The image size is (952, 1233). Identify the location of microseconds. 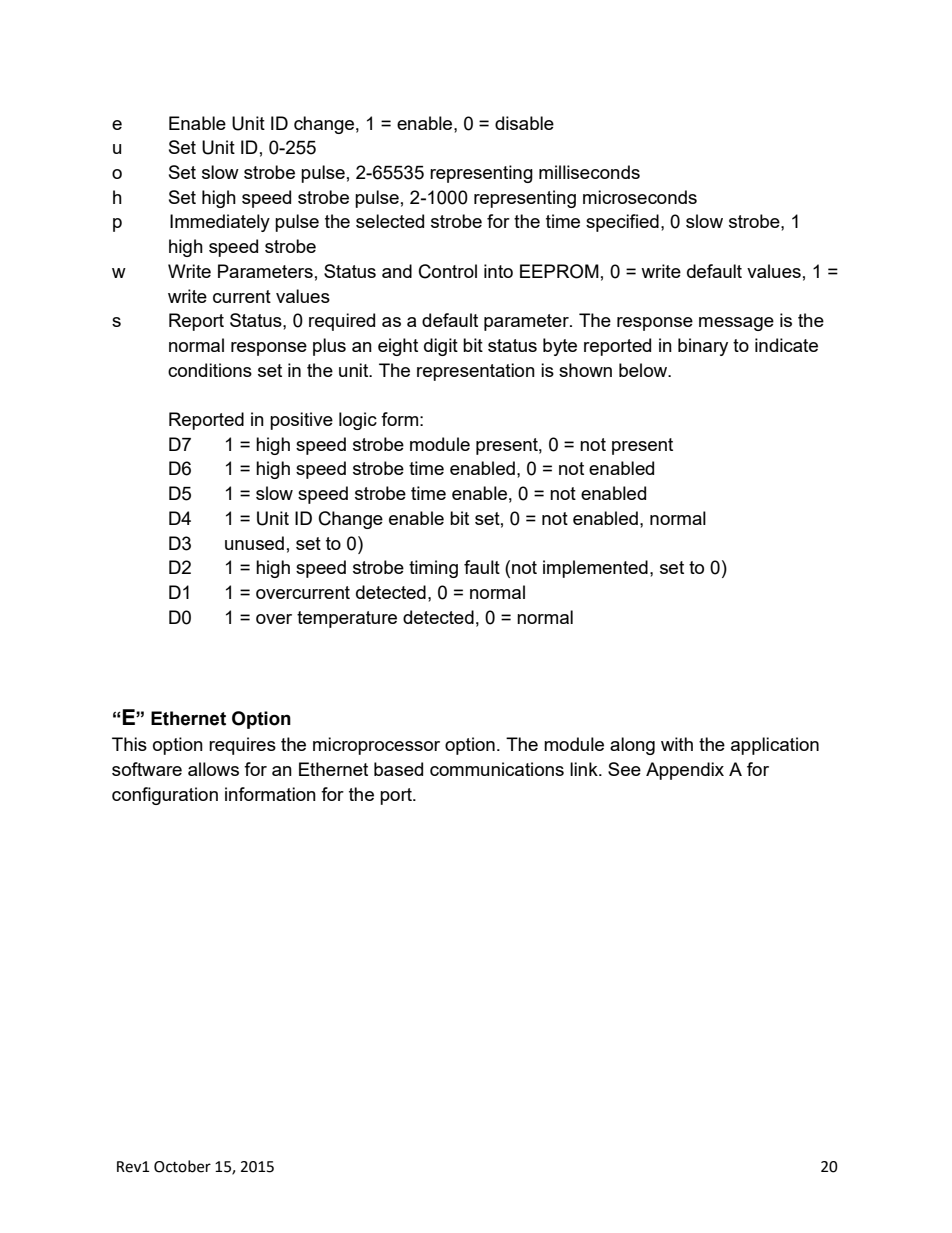
(640, 197).
